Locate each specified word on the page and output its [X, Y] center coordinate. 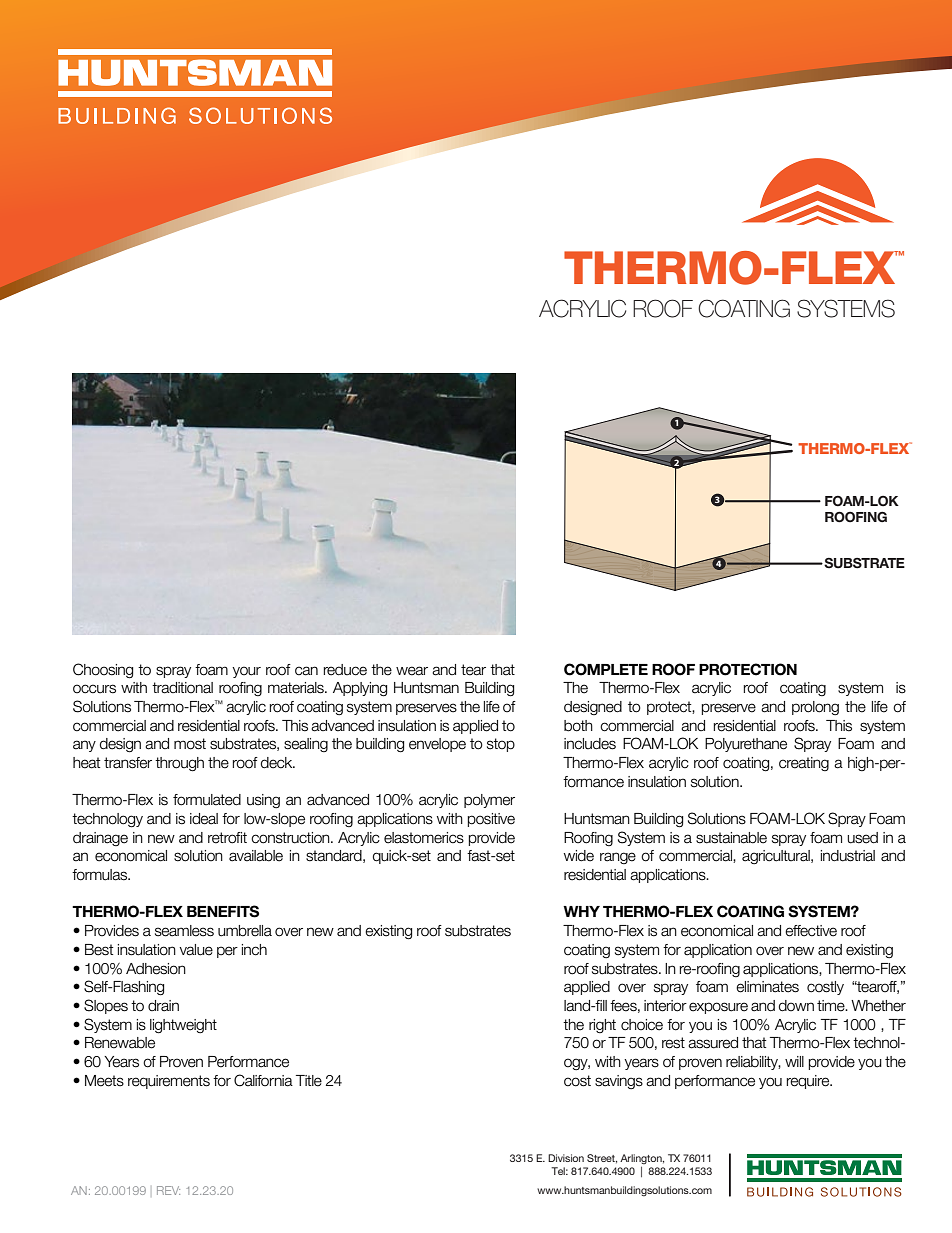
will [794, 1061]
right [602, 1026]
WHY [581, 911]
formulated [207, 800]
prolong [815, 708]
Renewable [120, 1043]
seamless [184, 931]
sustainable [731, 838]
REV [168, 1190]
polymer [489, 801]
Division [566, 1158]
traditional [182, 688]
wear [412, 671]
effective [811, 931]
